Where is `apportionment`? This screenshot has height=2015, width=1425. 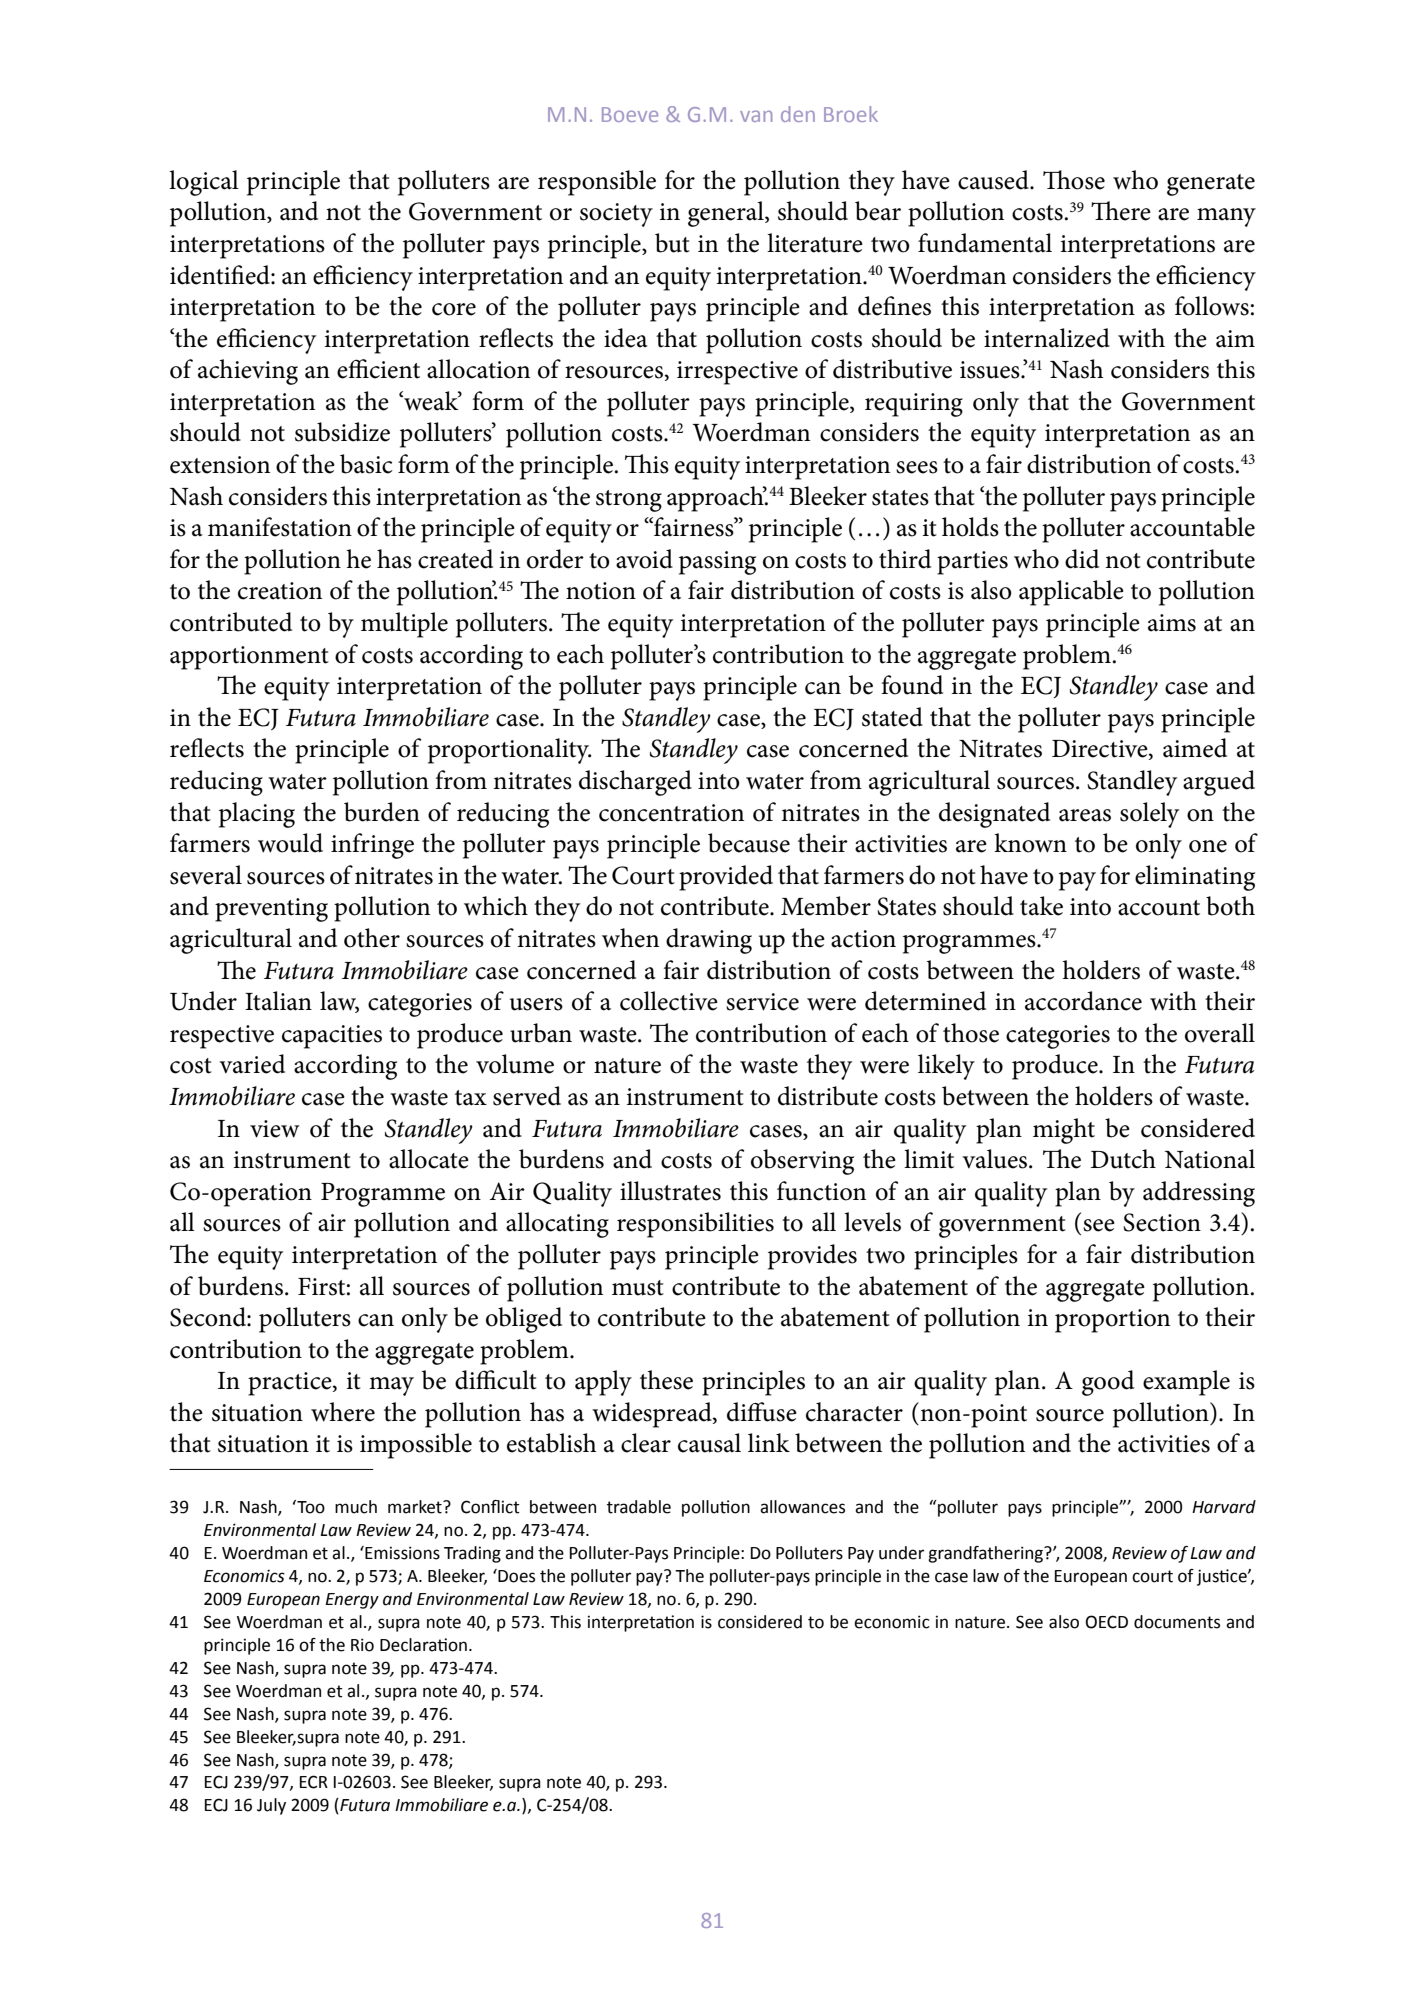 apportionment is located at coordinates (249, 658).
